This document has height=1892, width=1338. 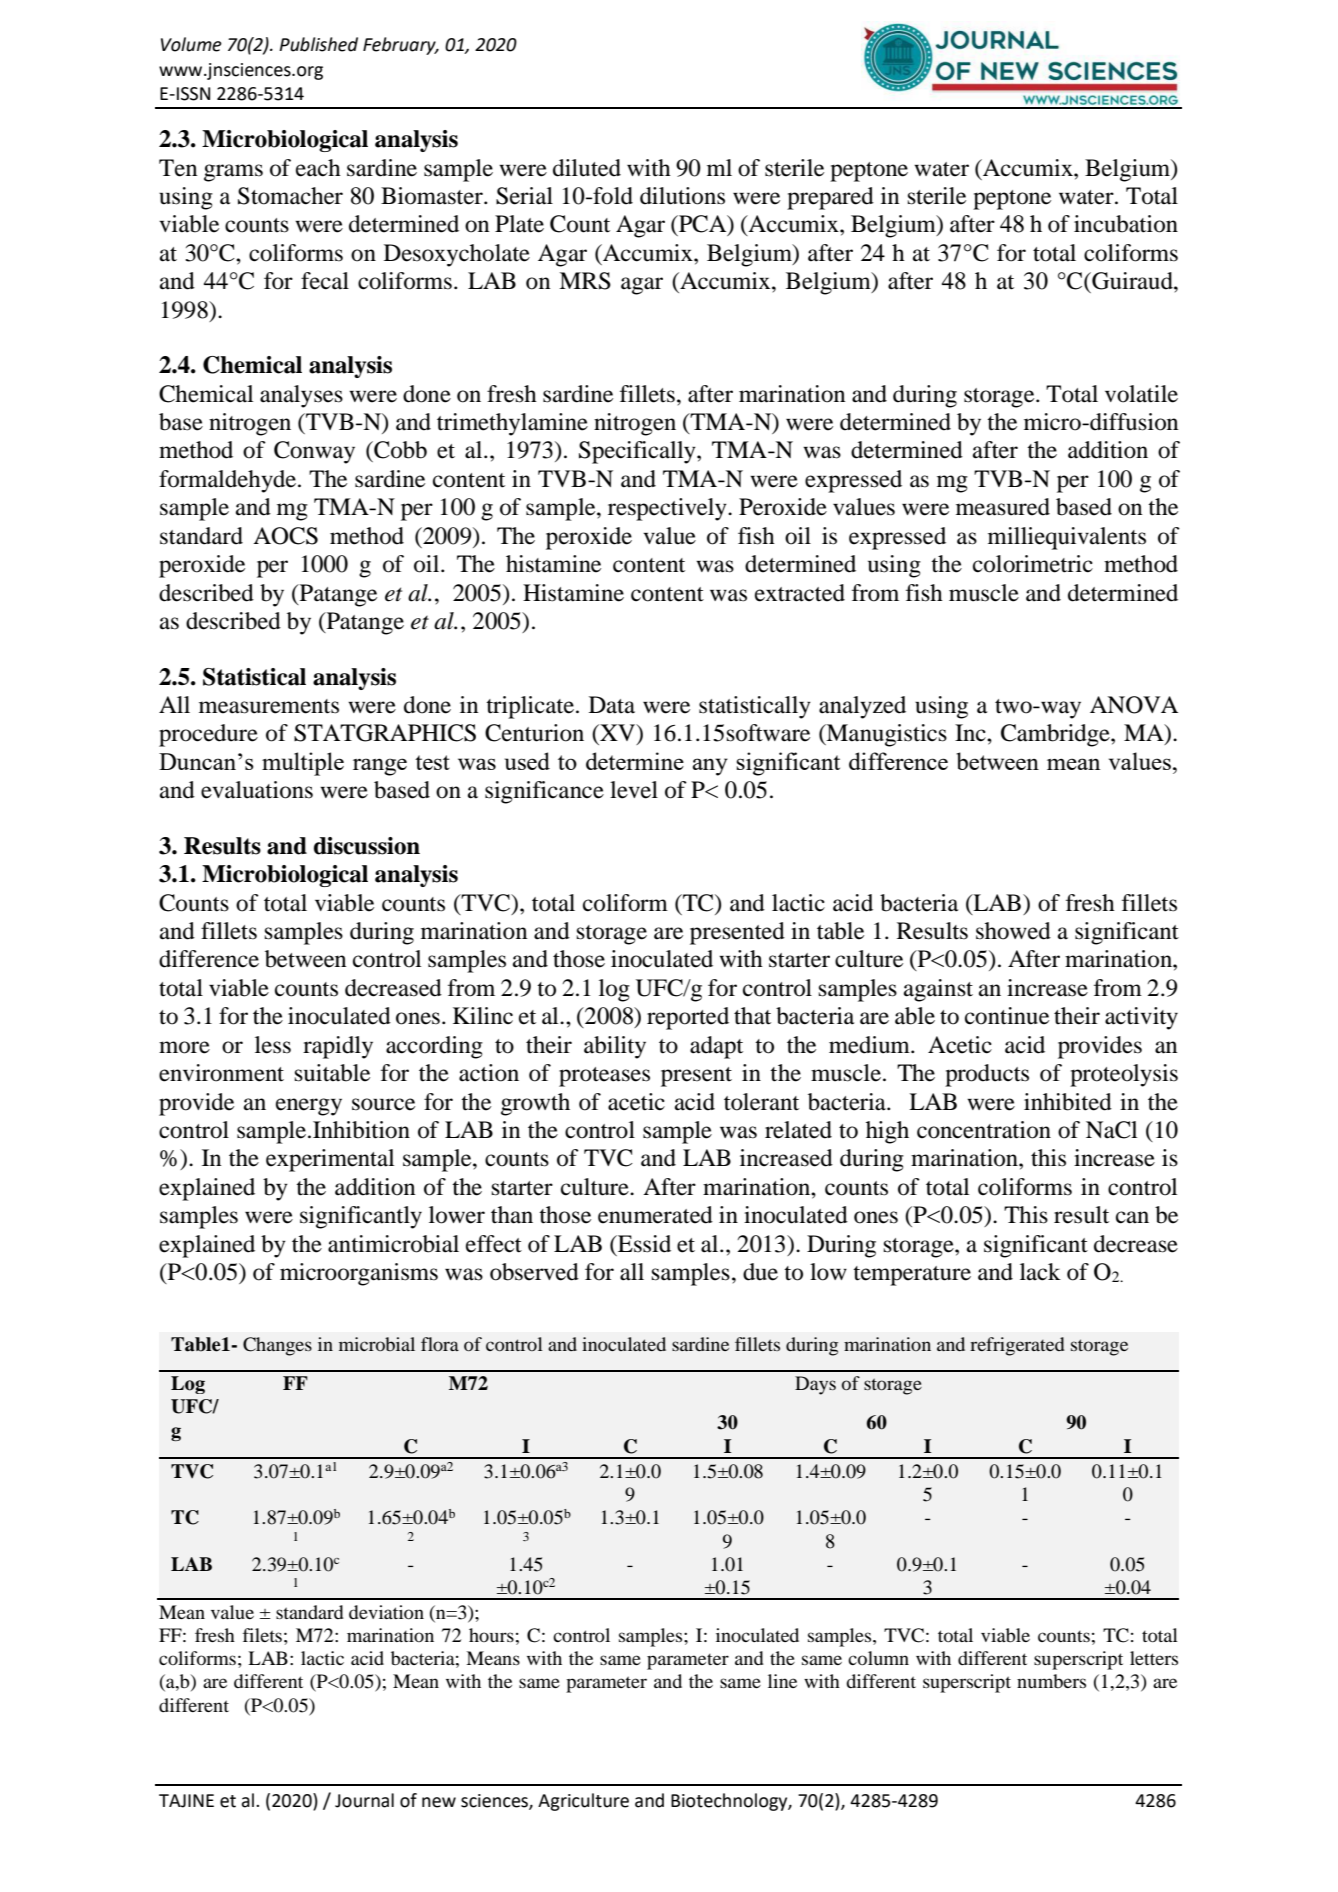 What do you see at coordinates (682, 196) in the document?
I see `dilutions` at bounding box center [682, 196].
